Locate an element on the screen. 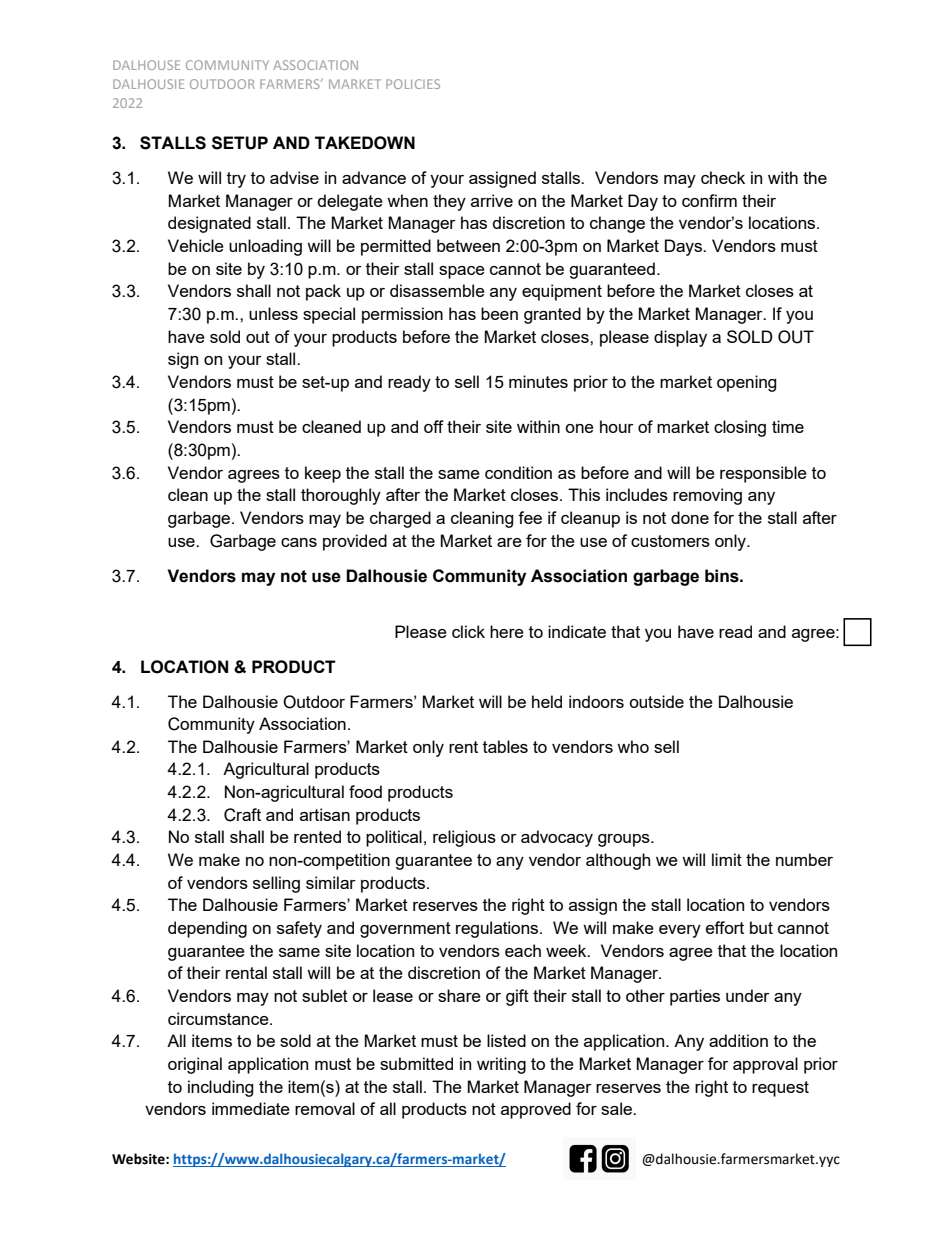 The width and height of the screenshot is (952, 1233). customers is located at coordinates (670, 541).
